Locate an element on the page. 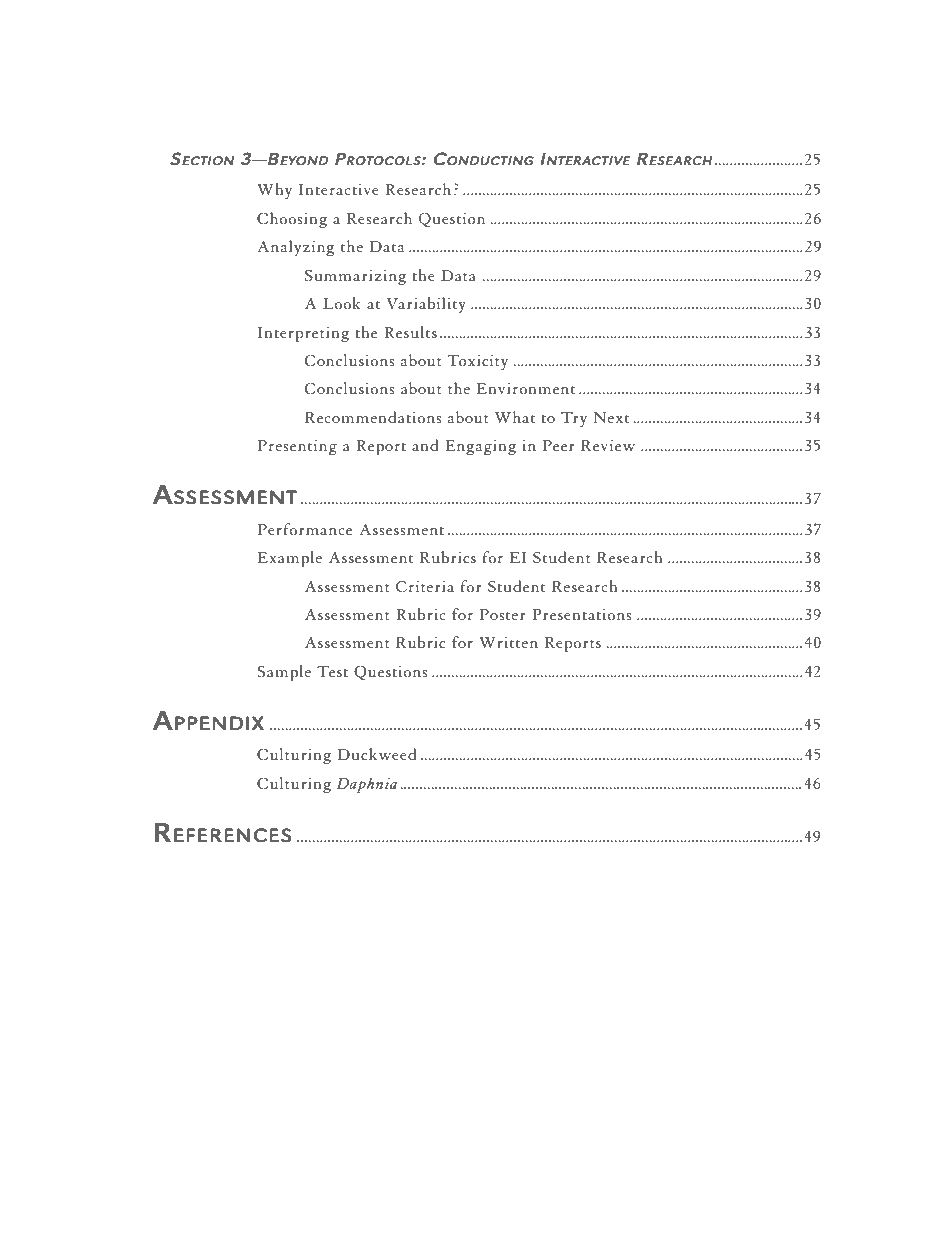  Peer is located at coordinates (558, 445).
